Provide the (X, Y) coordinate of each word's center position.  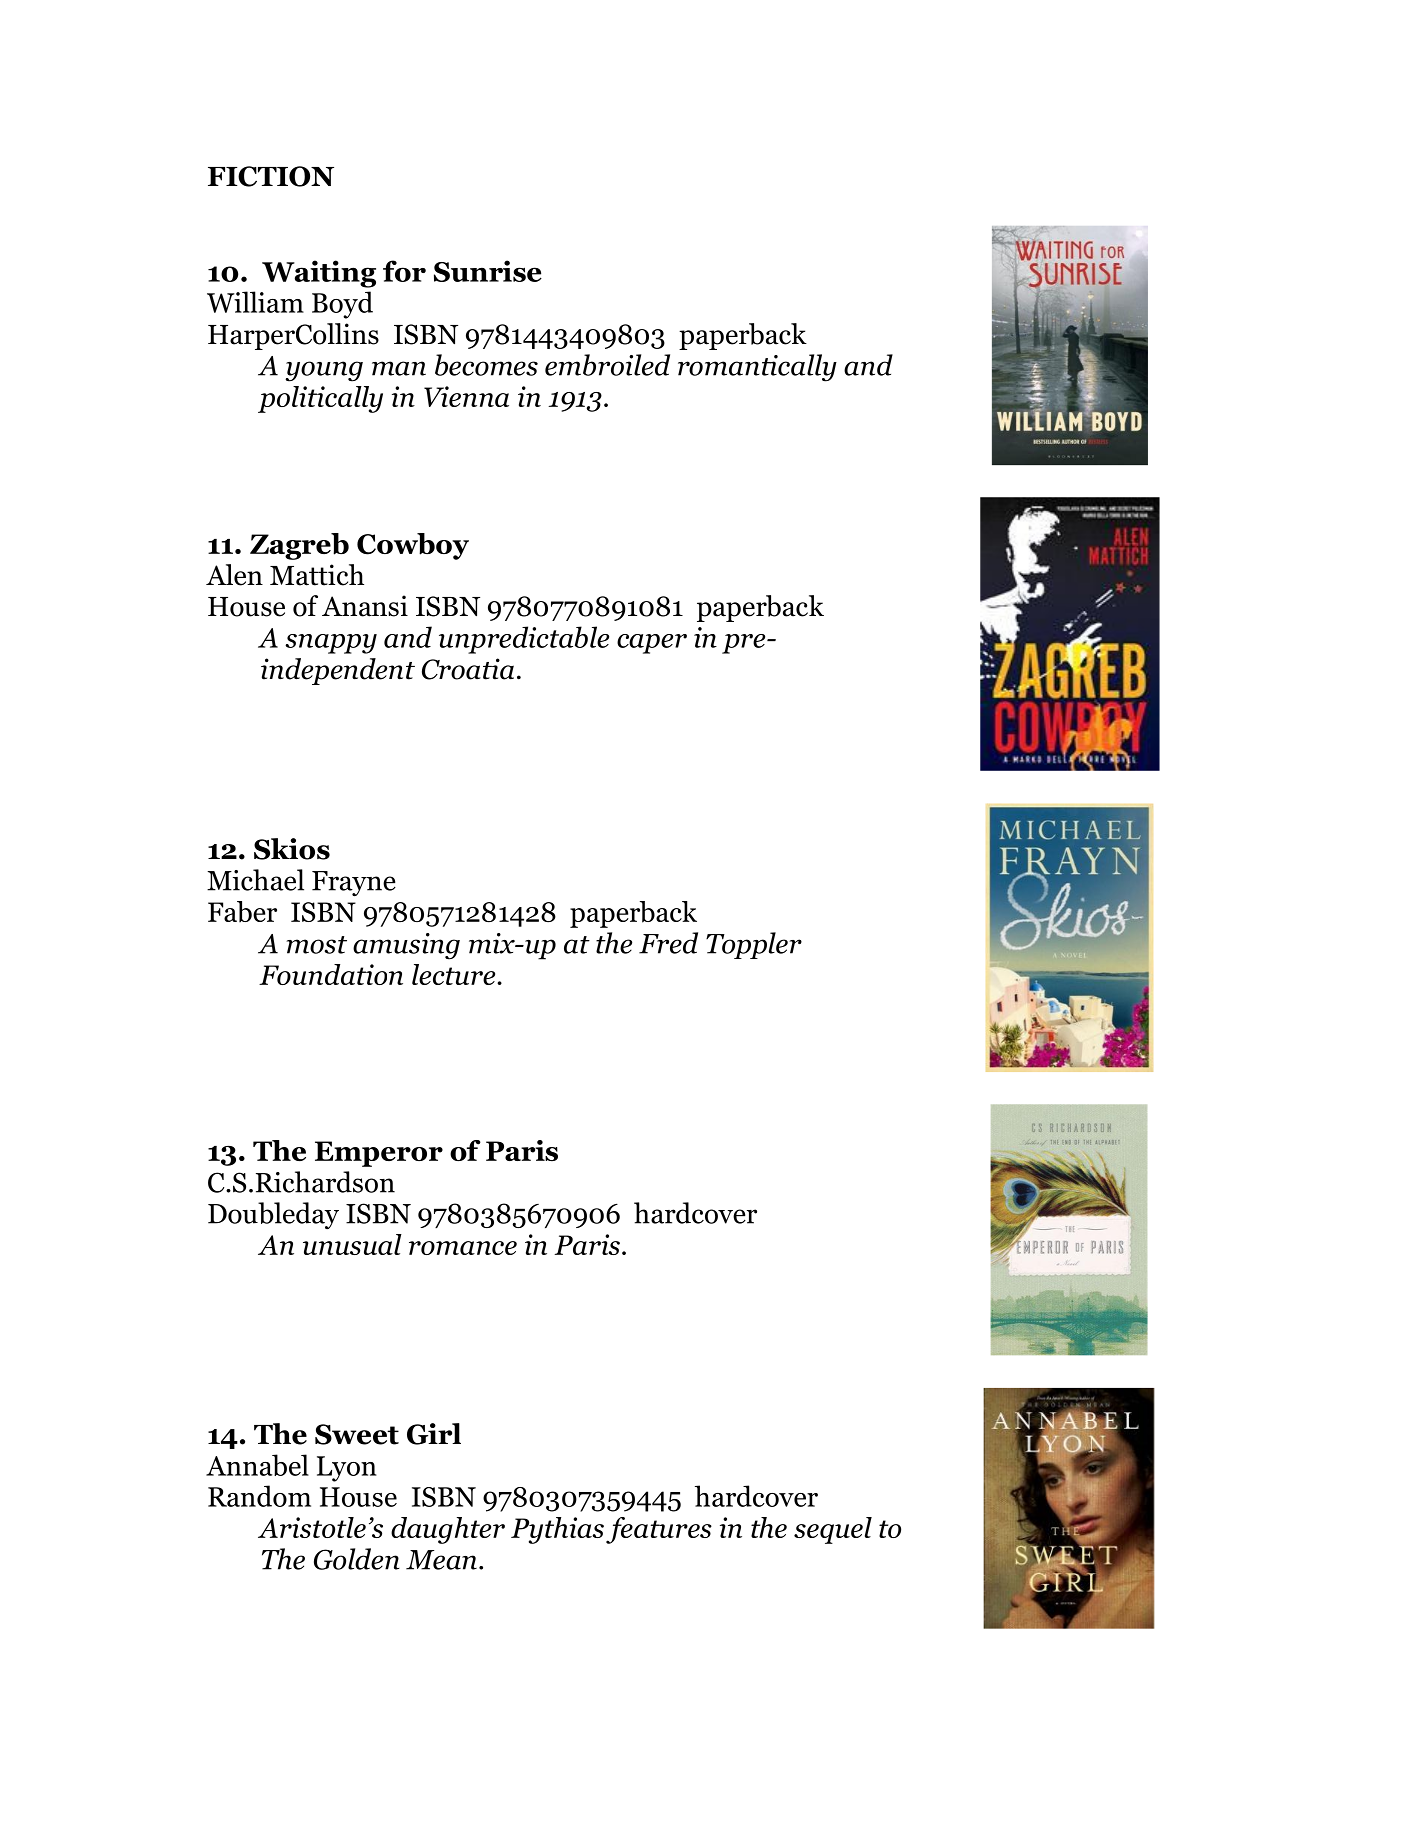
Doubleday (273, 1215)
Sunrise (488, 271)
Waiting (319, 274)
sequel (833, 1530)
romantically (757, 368)
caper (652, 644)
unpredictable (524, 640)
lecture (455, 974)
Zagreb (299, 546)
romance (463, 1248)
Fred (668, 943)
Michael (255, 880)
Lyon (347, 1469)
